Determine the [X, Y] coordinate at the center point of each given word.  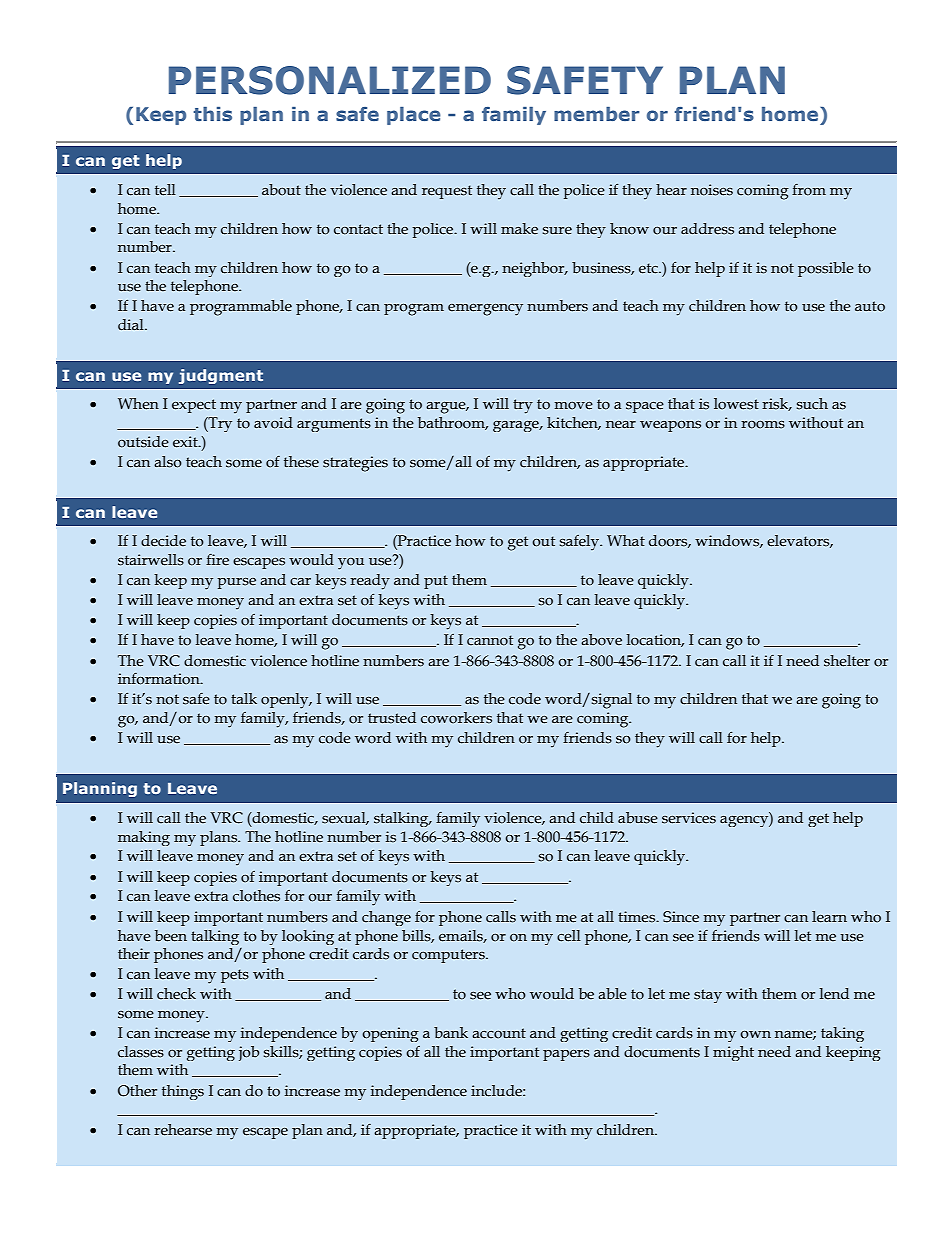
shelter [847, 661]
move [574, 405]
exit [186, 442]
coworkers [456, 718]
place [414, 116]
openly [286, 701]
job [249, 1053]
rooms [763, 425]
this [213, 114]
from [809, 190]
